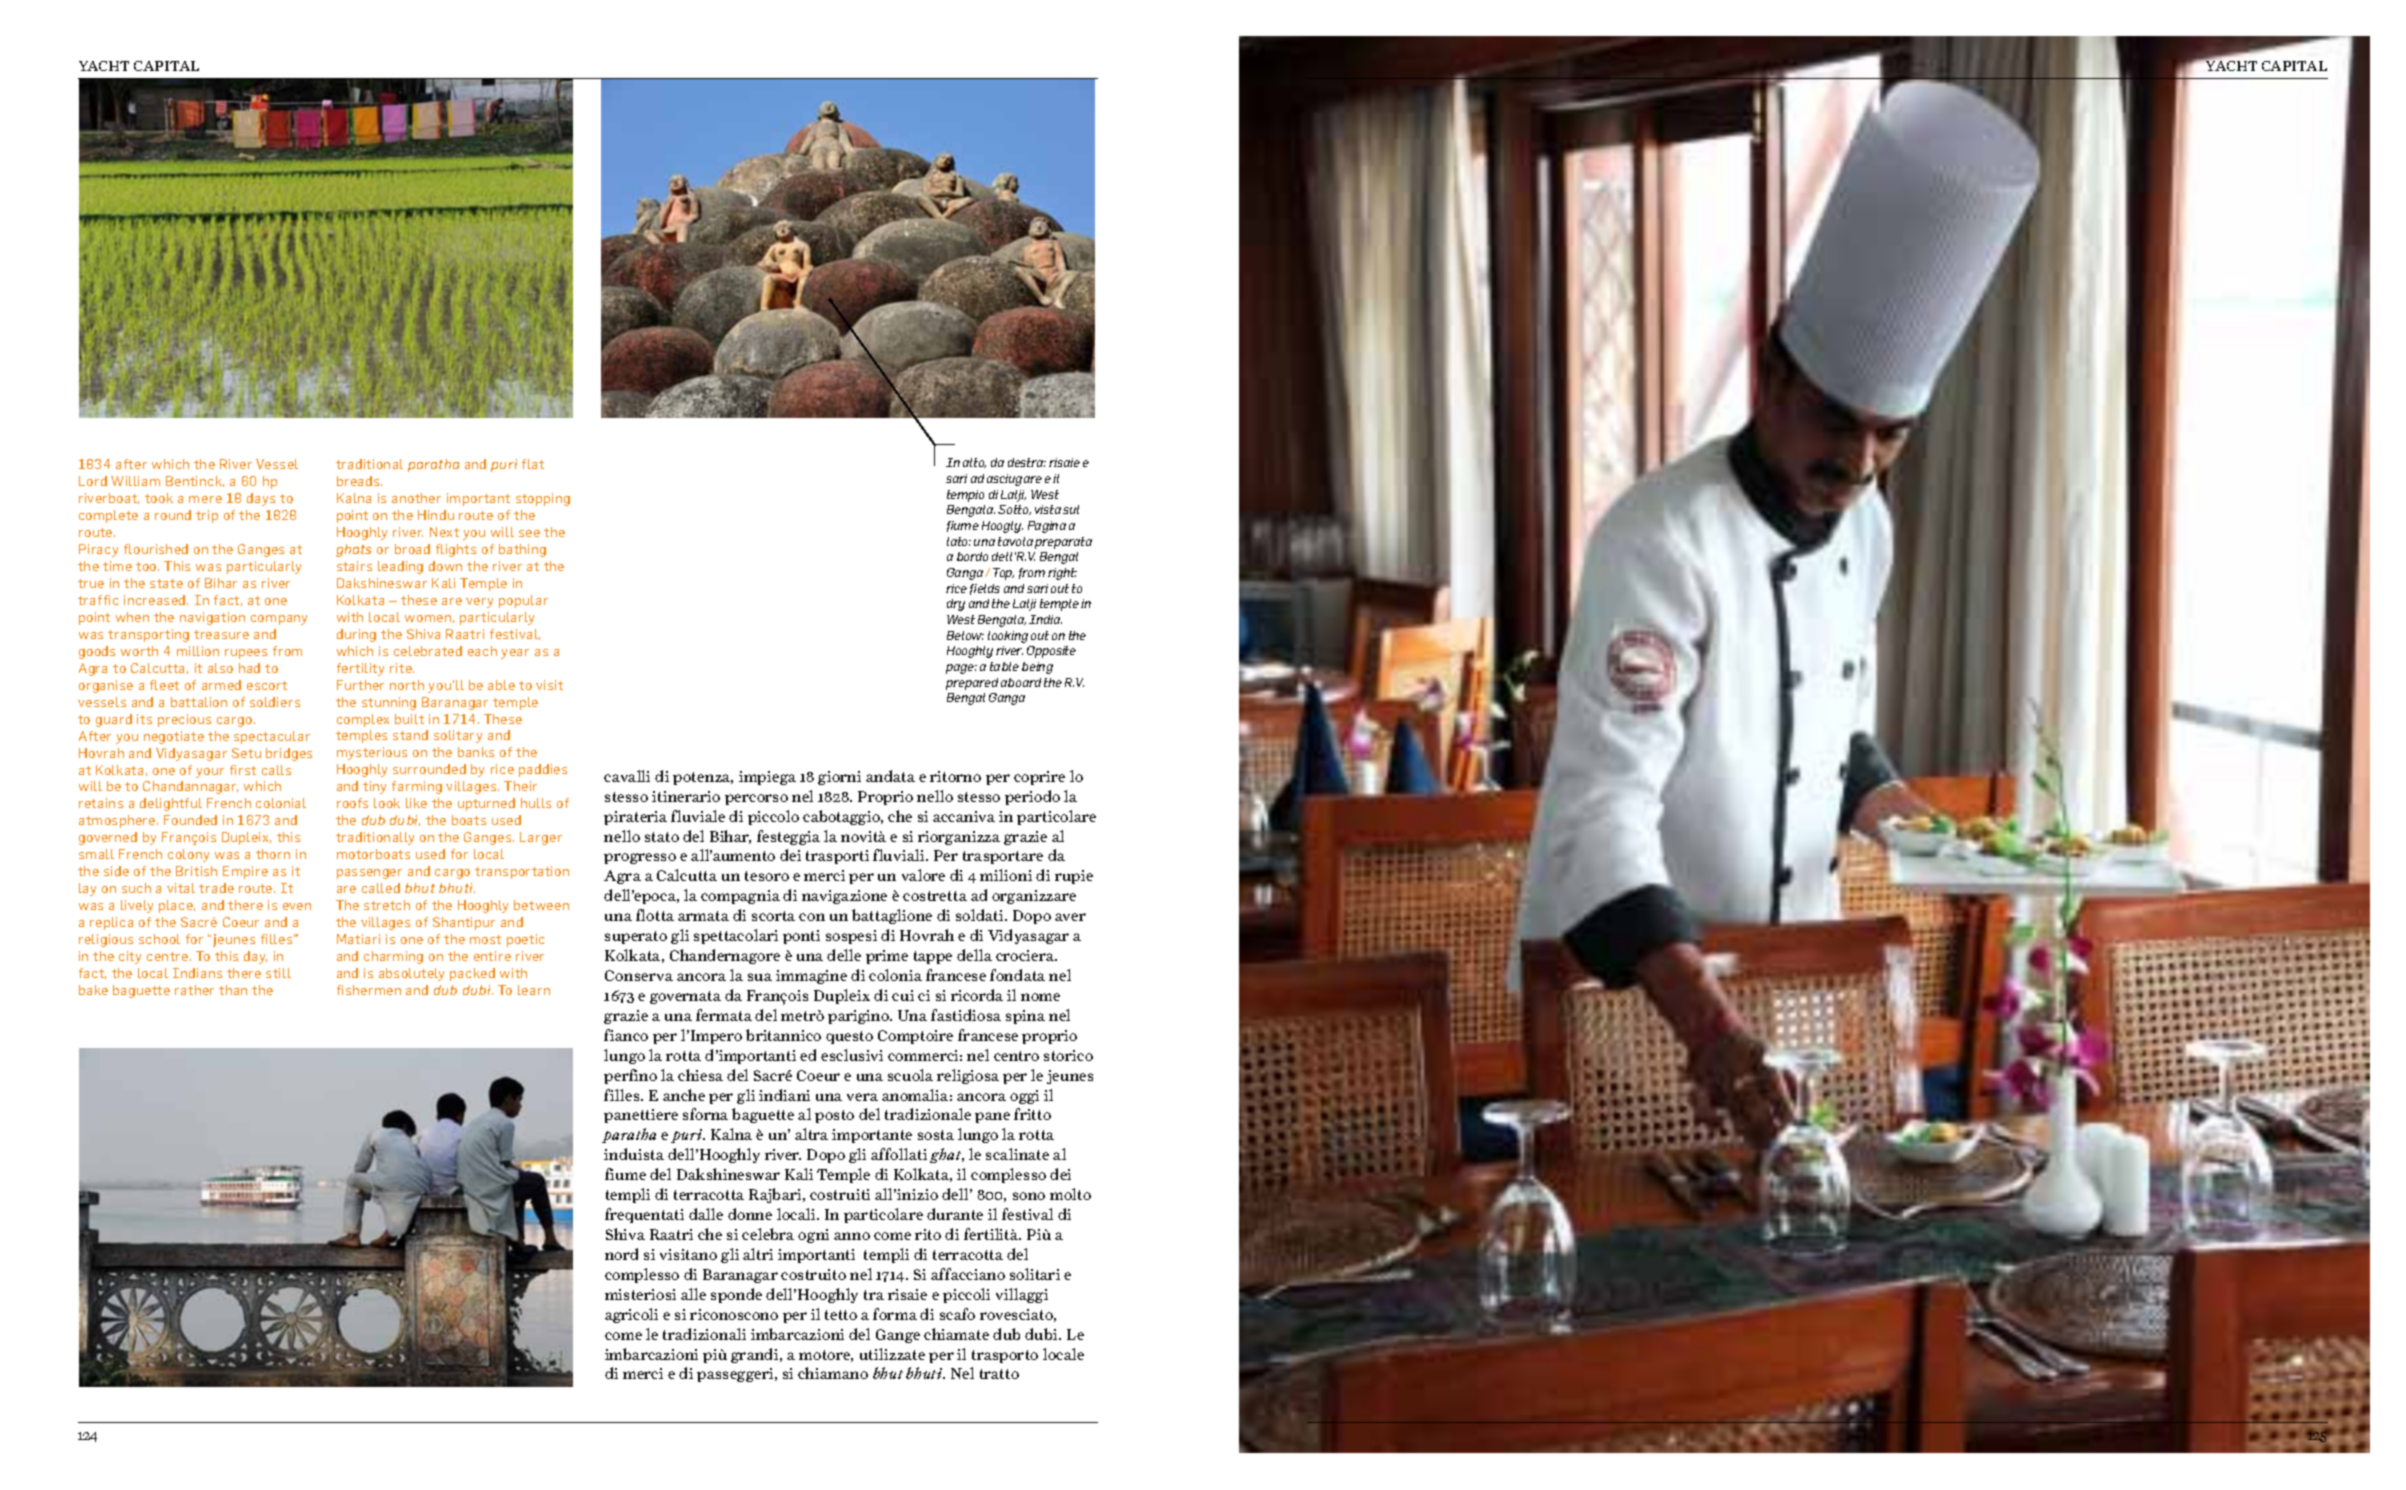 The height and width of the screenshot is (1490, 2406). Describe the element at coordinates (966, 1015) in the screenshot. I see `fastidiosa` at that location.
